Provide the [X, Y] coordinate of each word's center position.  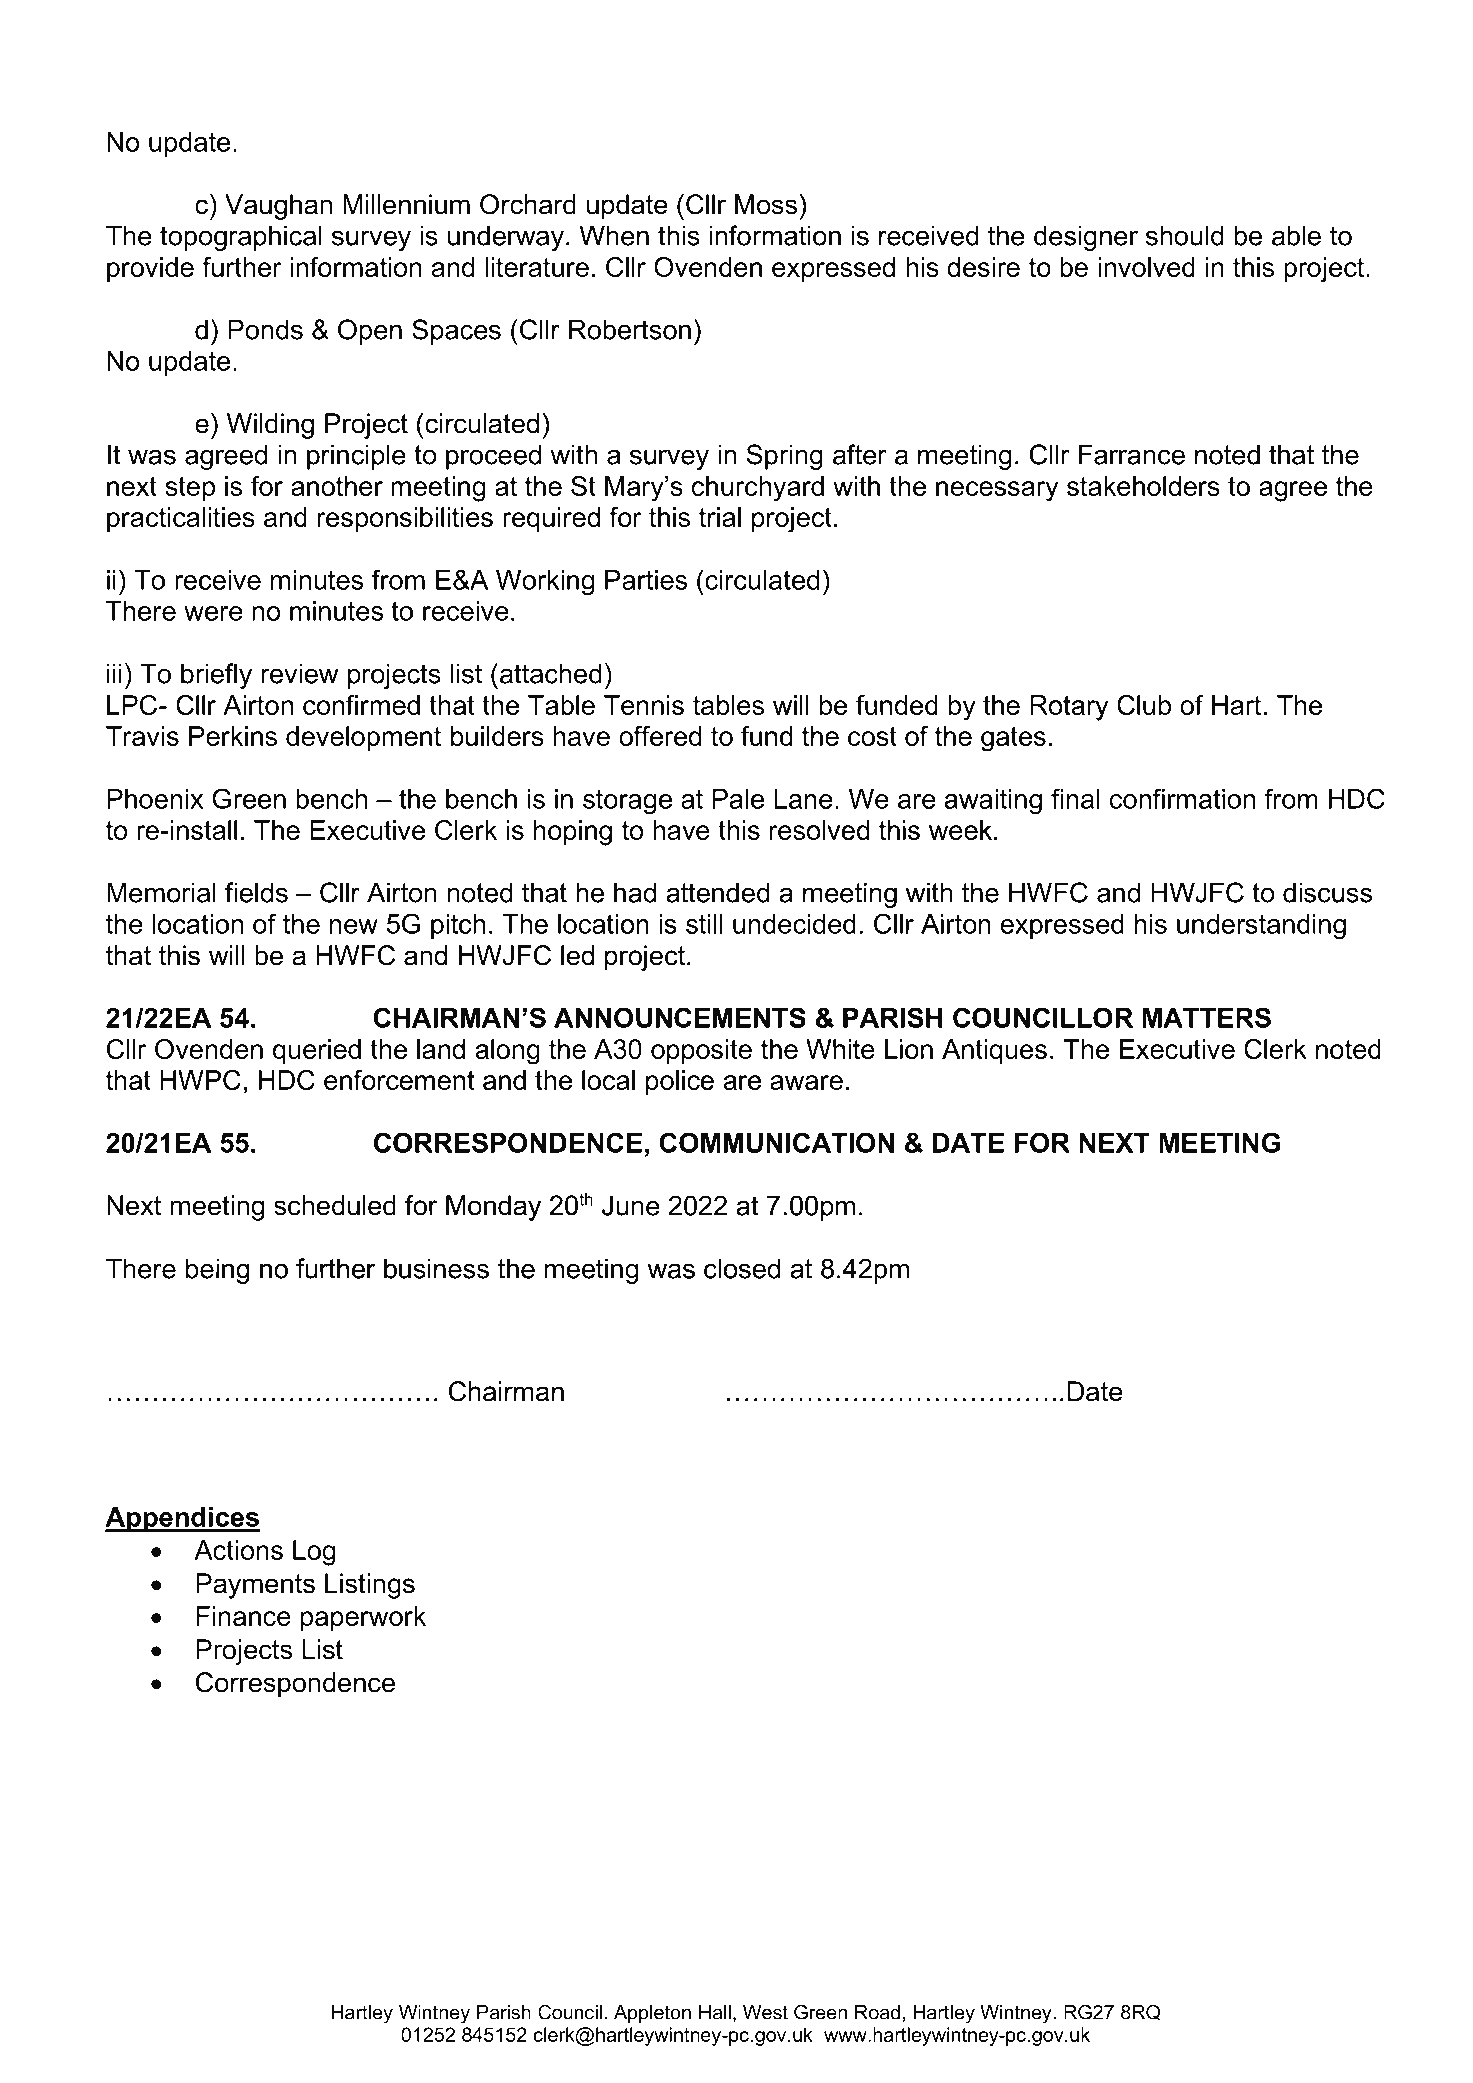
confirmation [1182, 798]
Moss [766, 204]
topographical [241, 238]
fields [256, 892]
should [1185, 235]
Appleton [652, 2014]
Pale [738, 799]
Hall [715, 2012]
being [218, 1271]
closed [742, 1268]
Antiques [994, 1051]
